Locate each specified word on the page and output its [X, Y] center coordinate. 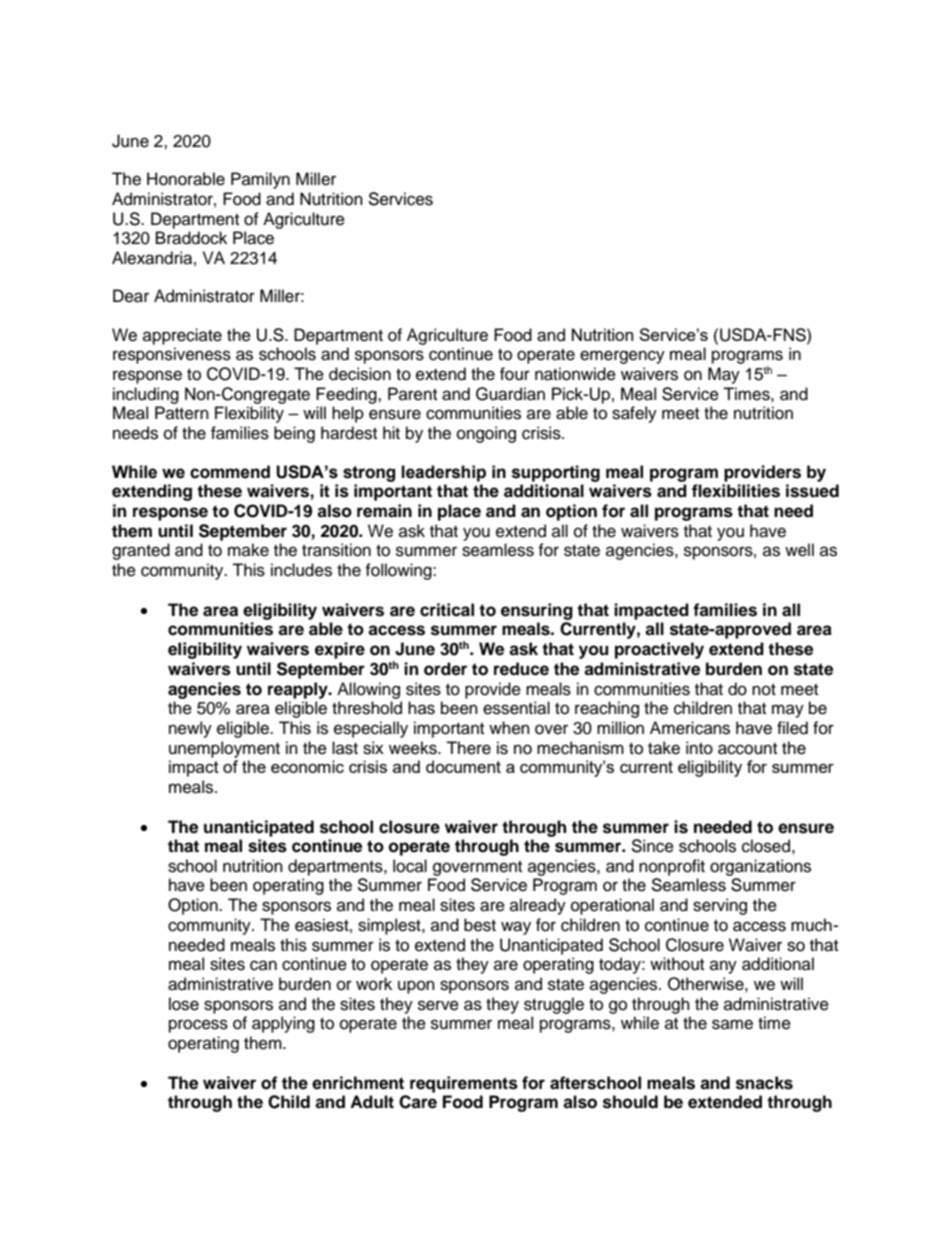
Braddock [191, 238]
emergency [622, 357]
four [515, 374]
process [198, 1026]
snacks [764, 1083]
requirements [464, 1084]
